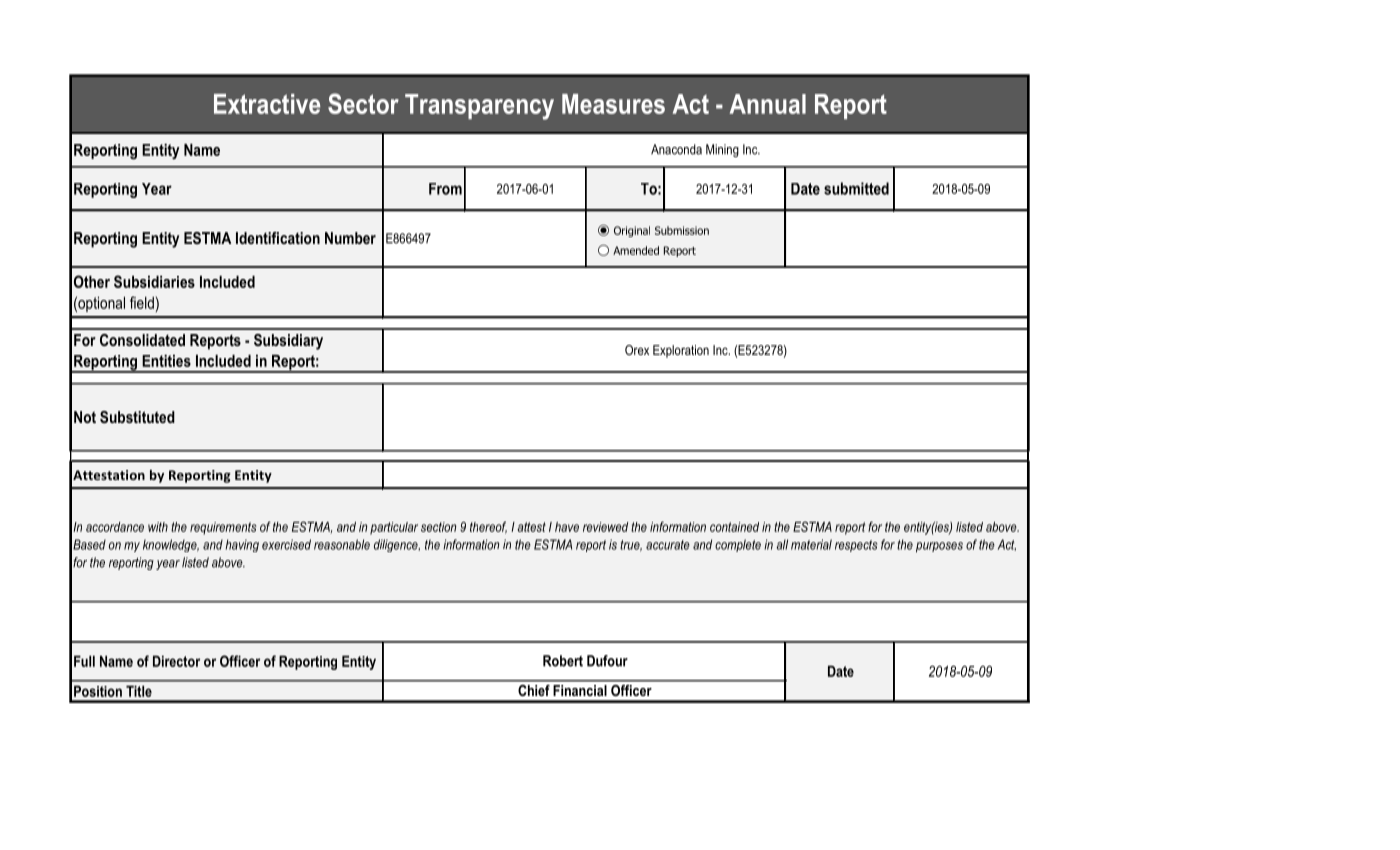  I want to click on knowledge, so click(171, 545).
